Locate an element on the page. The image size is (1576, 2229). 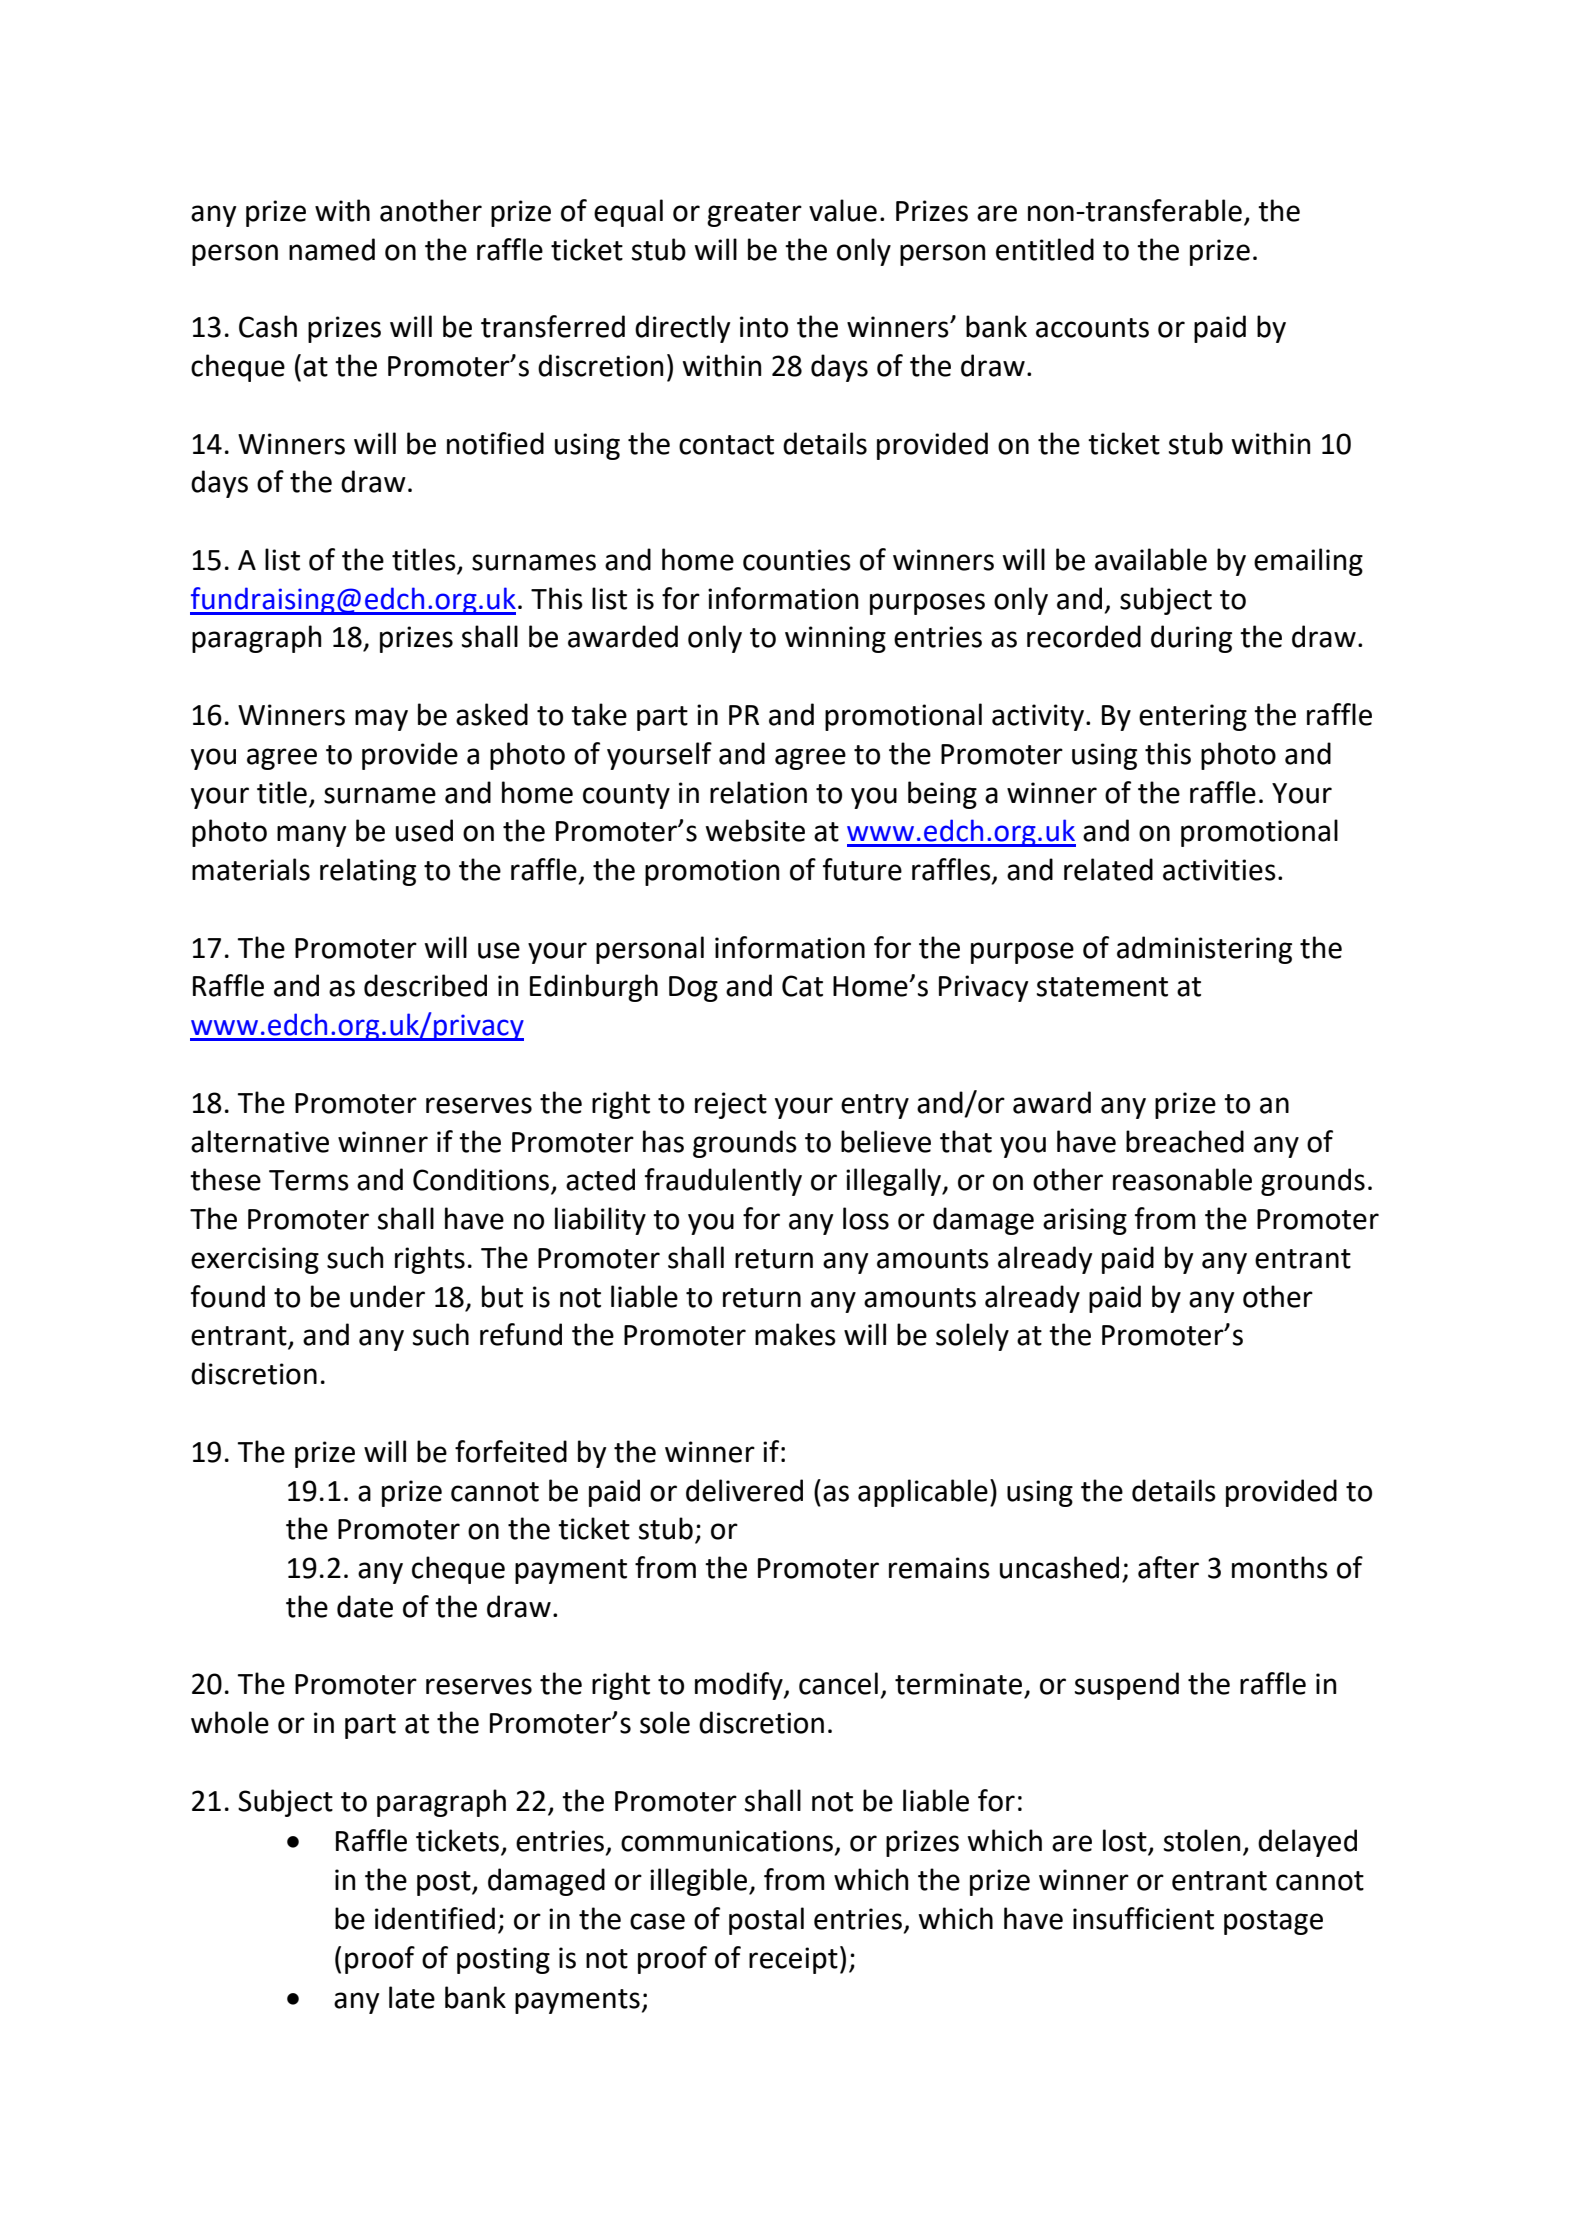
greater is located at coordinates (754, 214).
